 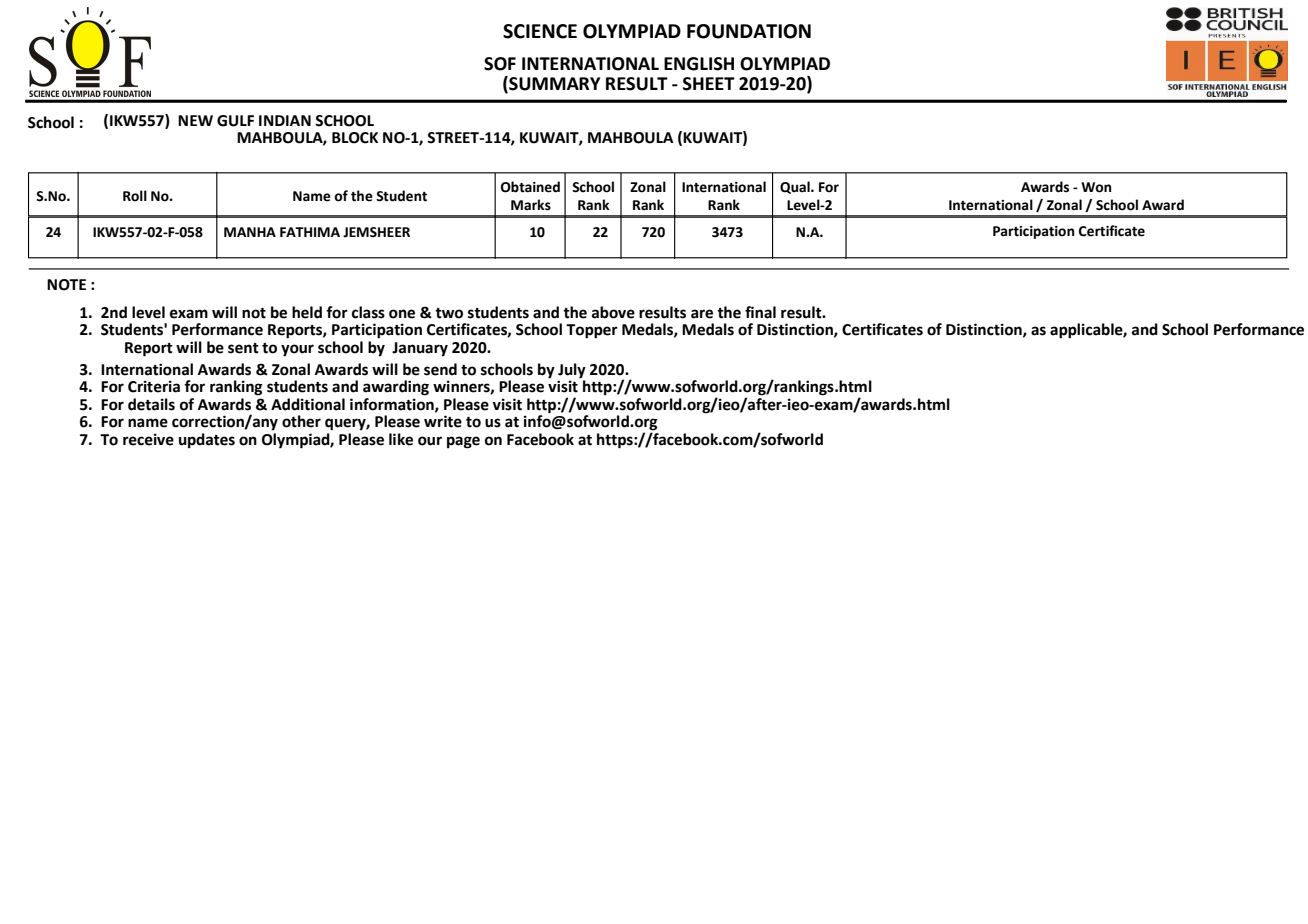 What do you see at coordinates (135, 196) in the page?
I see `Roll` at bounding box center [135, 196].
